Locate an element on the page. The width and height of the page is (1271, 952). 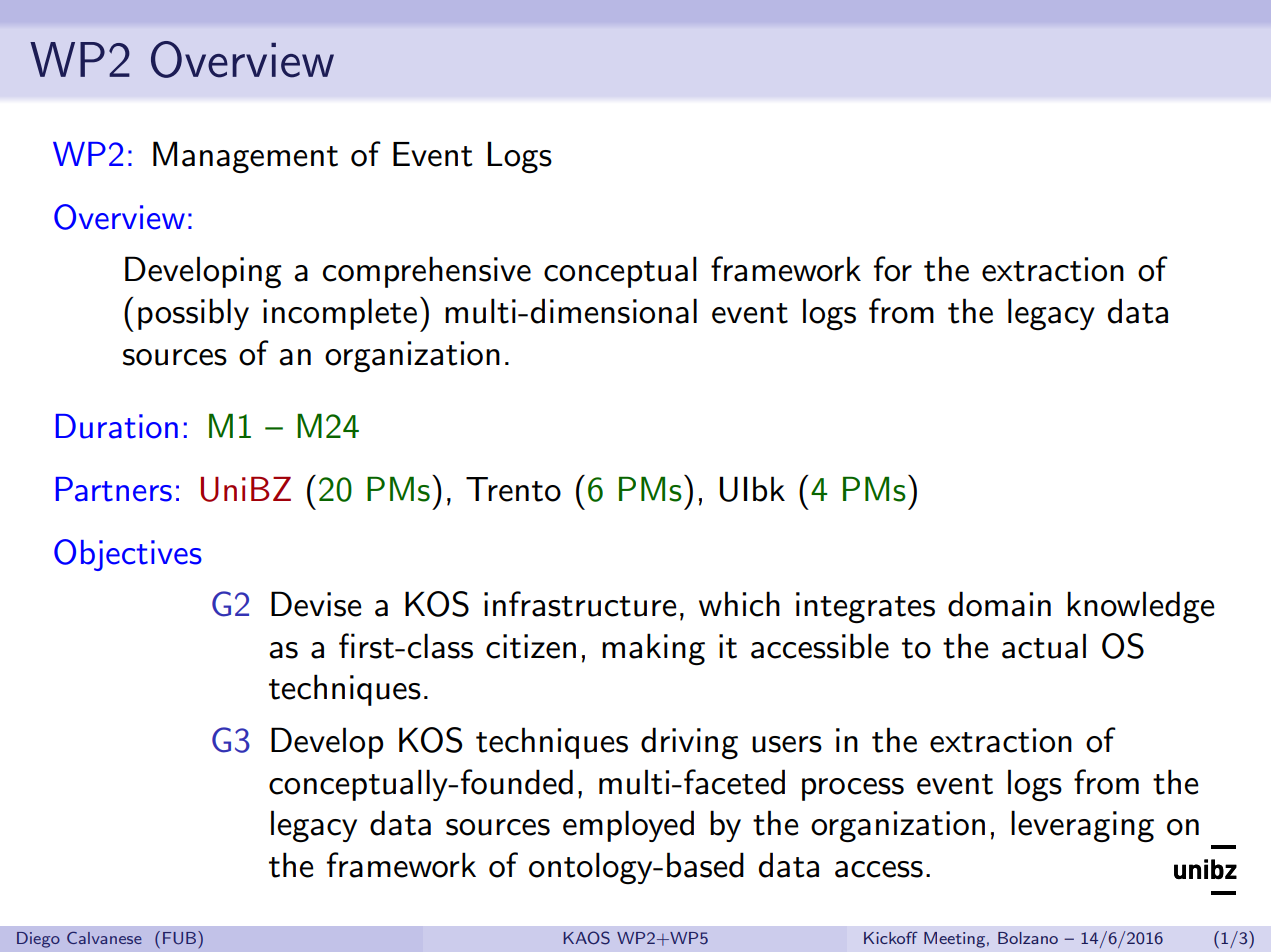
for is located at coordinates (893, 269).
